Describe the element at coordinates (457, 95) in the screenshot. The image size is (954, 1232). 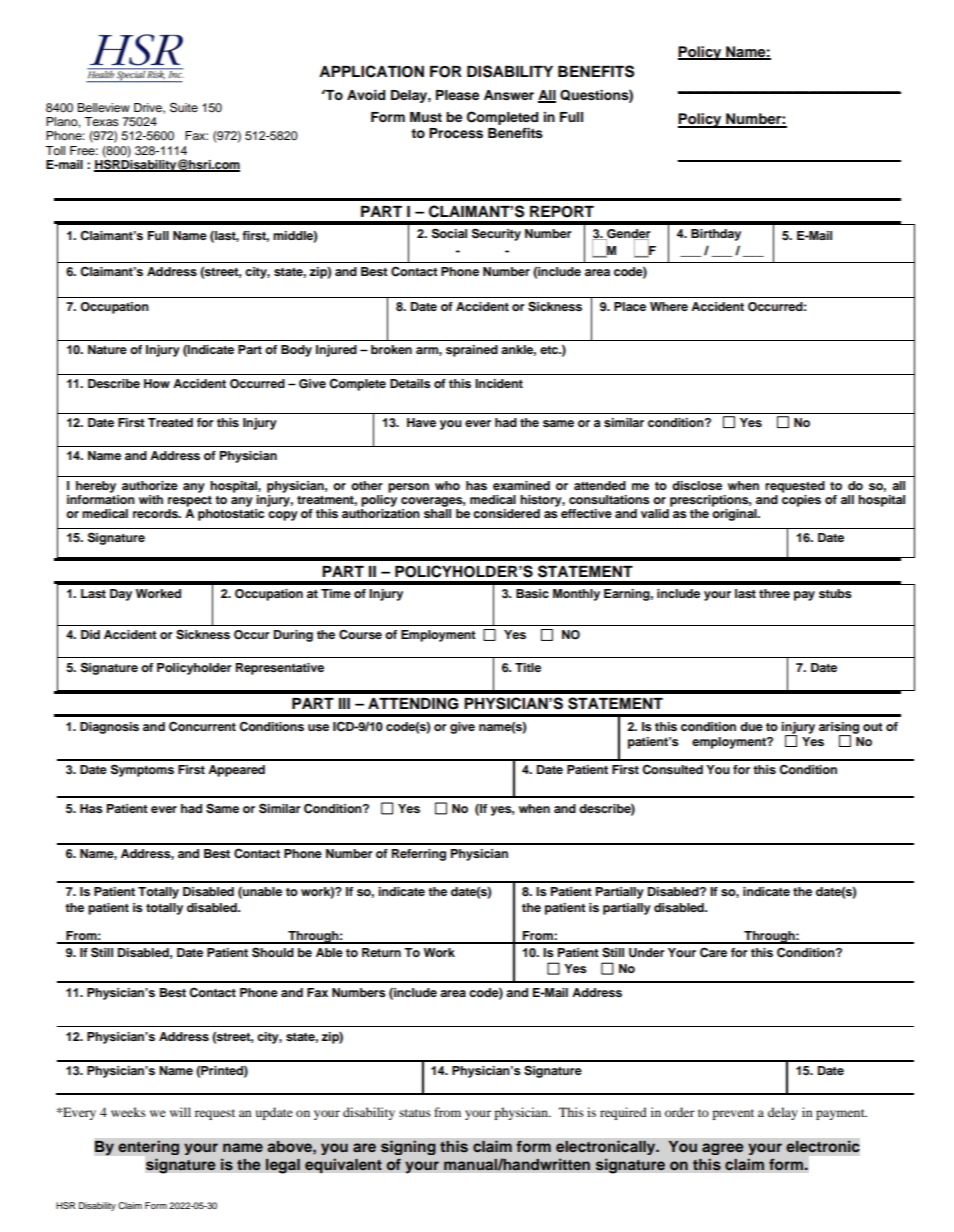
I see `Please` at that location.
